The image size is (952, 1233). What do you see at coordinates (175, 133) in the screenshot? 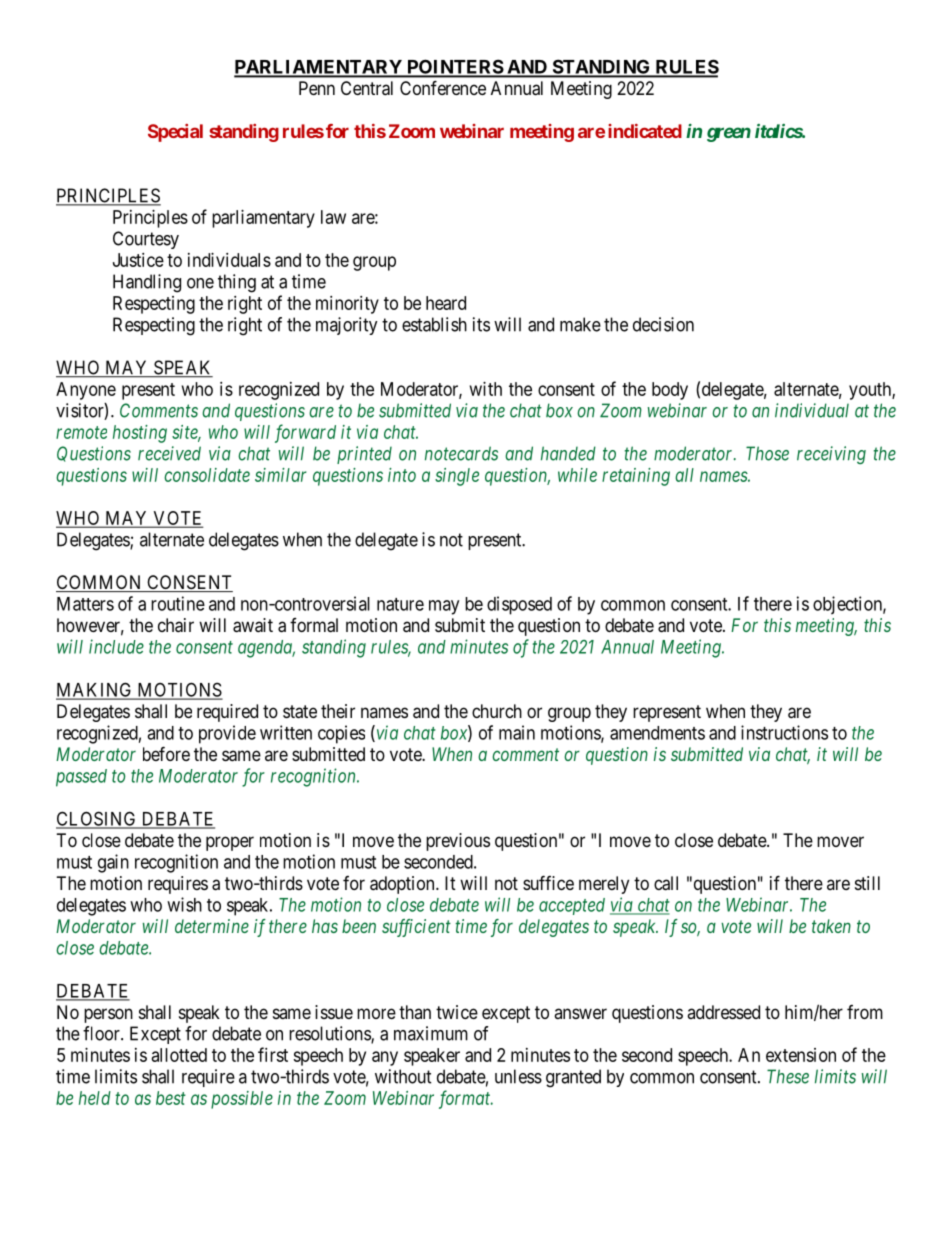
I see `Special` at bounding box center [175, 133].
